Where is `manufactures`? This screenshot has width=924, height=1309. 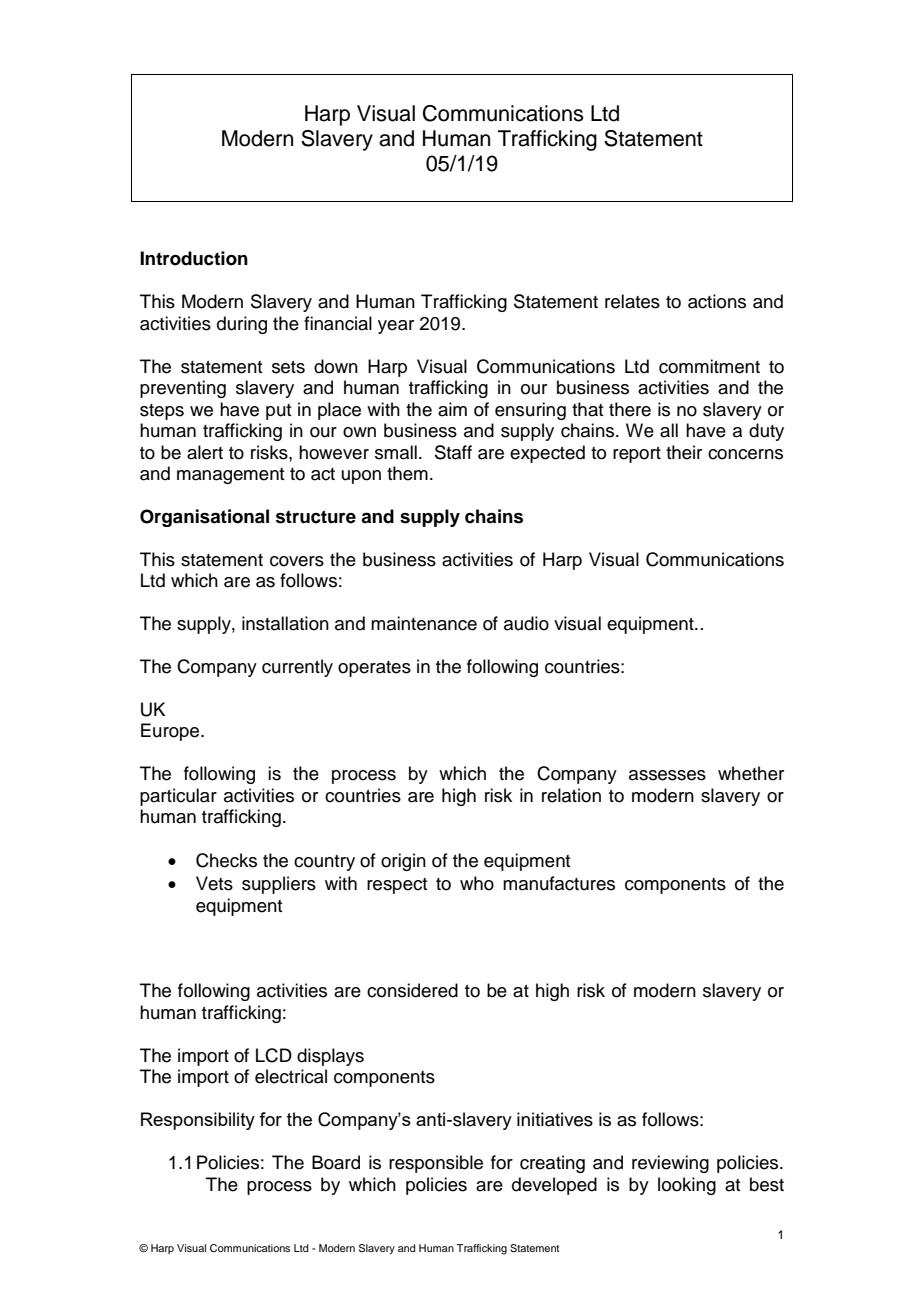
manufactures is located at coordinates (559, 883).
